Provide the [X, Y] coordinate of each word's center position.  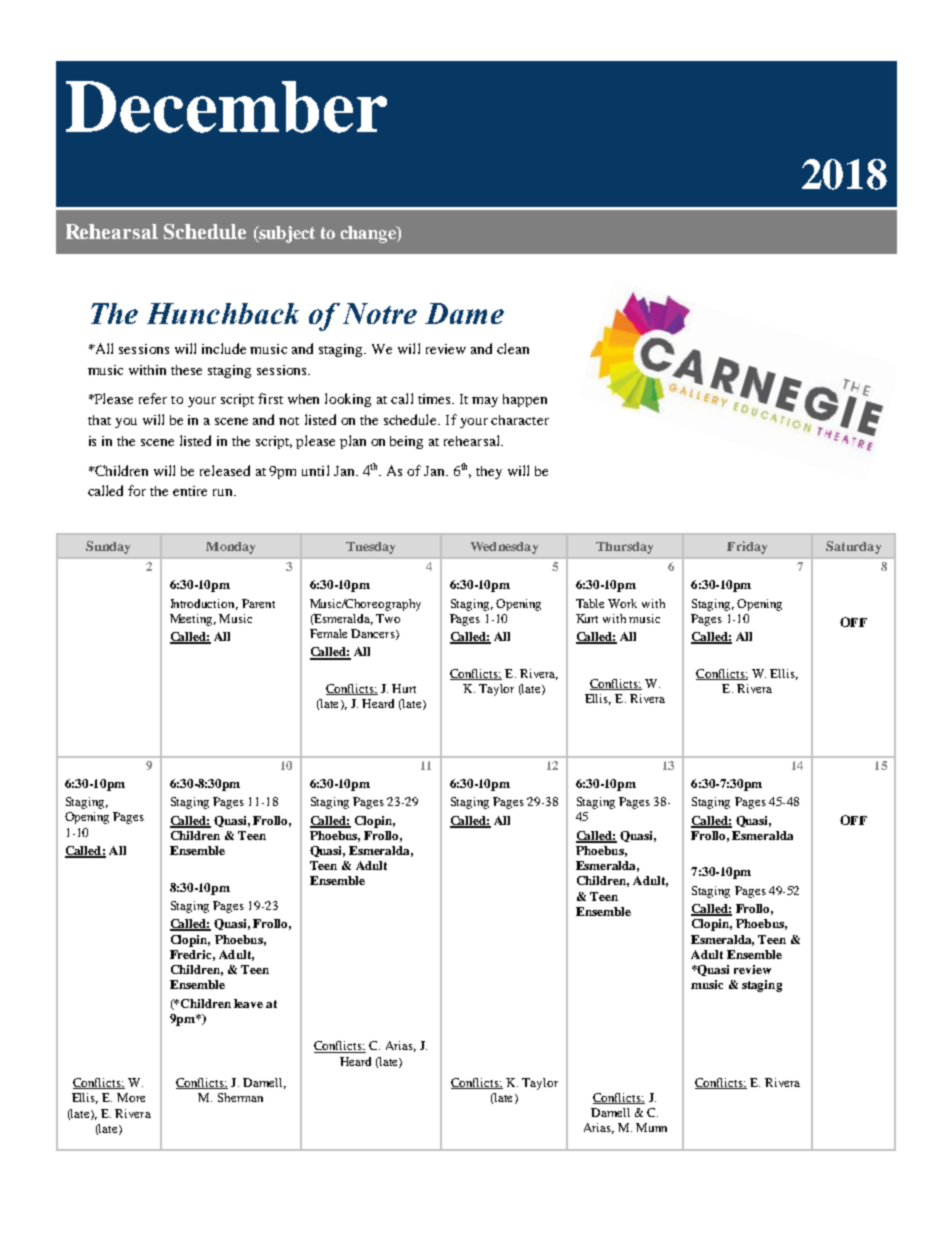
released [225, 470]
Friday [747, 547]
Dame [464, 313]
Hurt [404, 688]
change [369, 234]
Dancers [374, 634]
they [489, 472]
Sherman [240, 1097]
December [226, 107]
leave [248, 1003]
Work [622, 603]
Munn [651, 1127]
